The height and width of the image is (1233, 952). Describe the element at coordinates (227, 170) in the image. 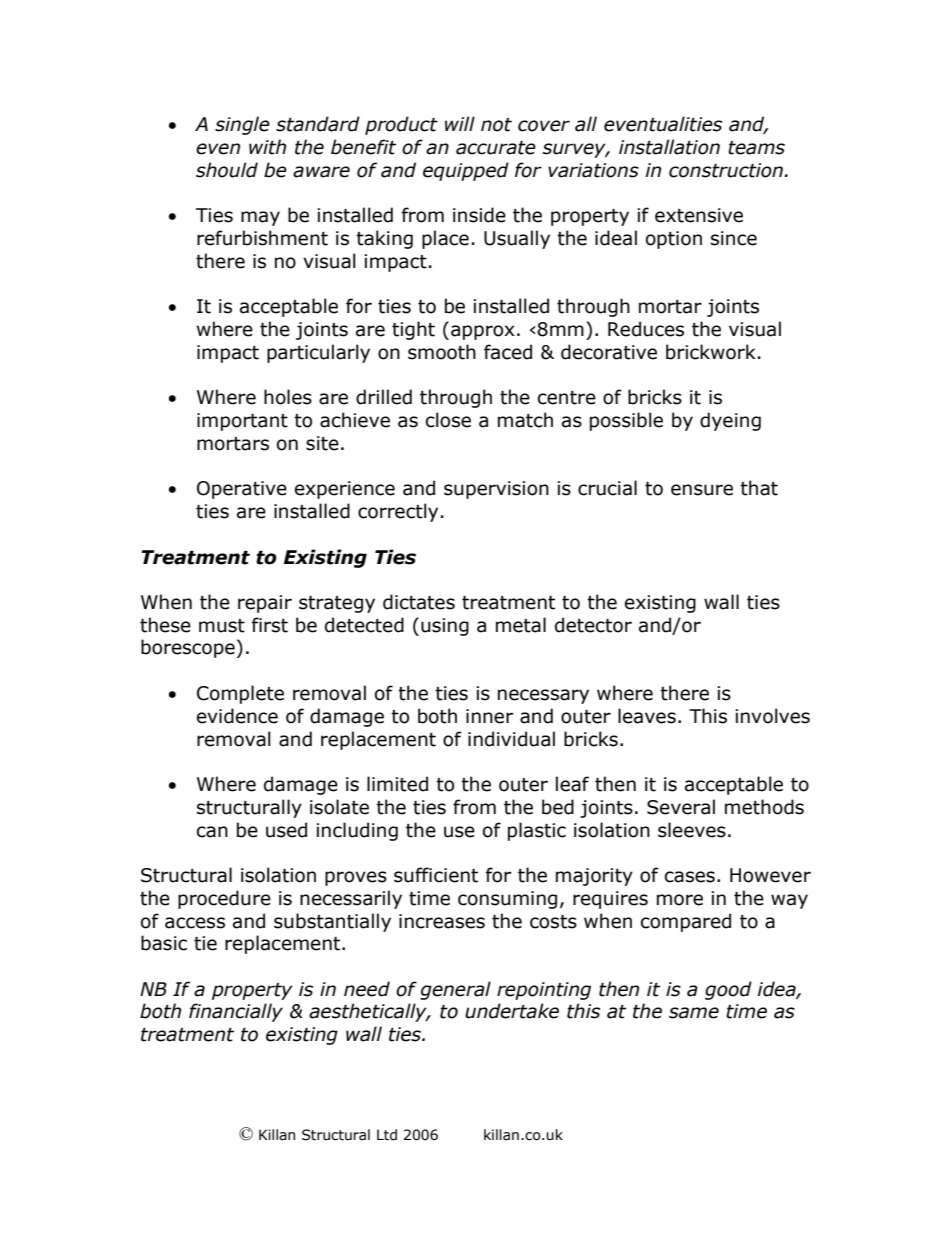

I see `should` at that location.
